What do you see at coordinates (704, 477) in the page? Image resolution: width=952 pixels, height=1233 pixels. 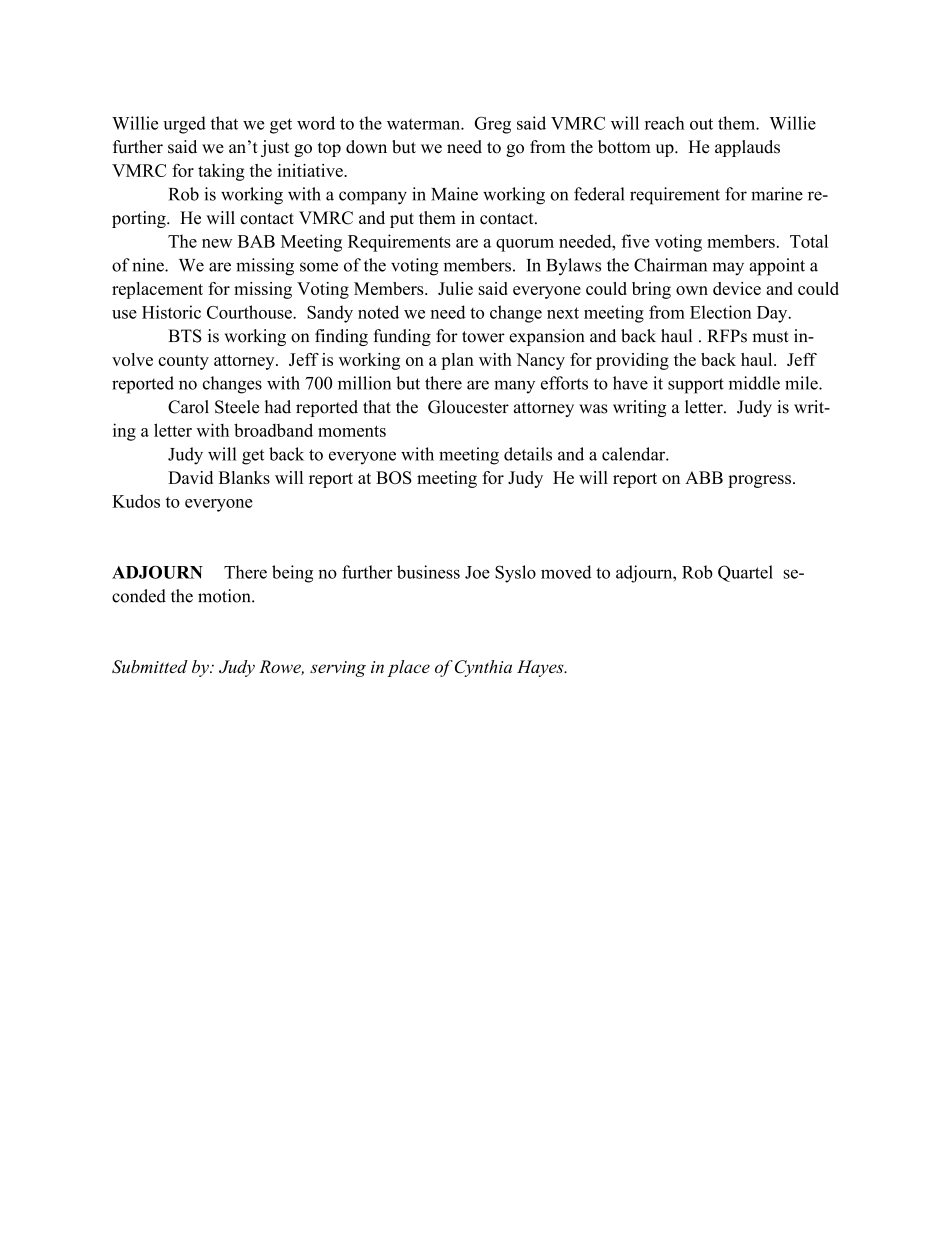 I see `ABB` at bounding box center [704, 477].
